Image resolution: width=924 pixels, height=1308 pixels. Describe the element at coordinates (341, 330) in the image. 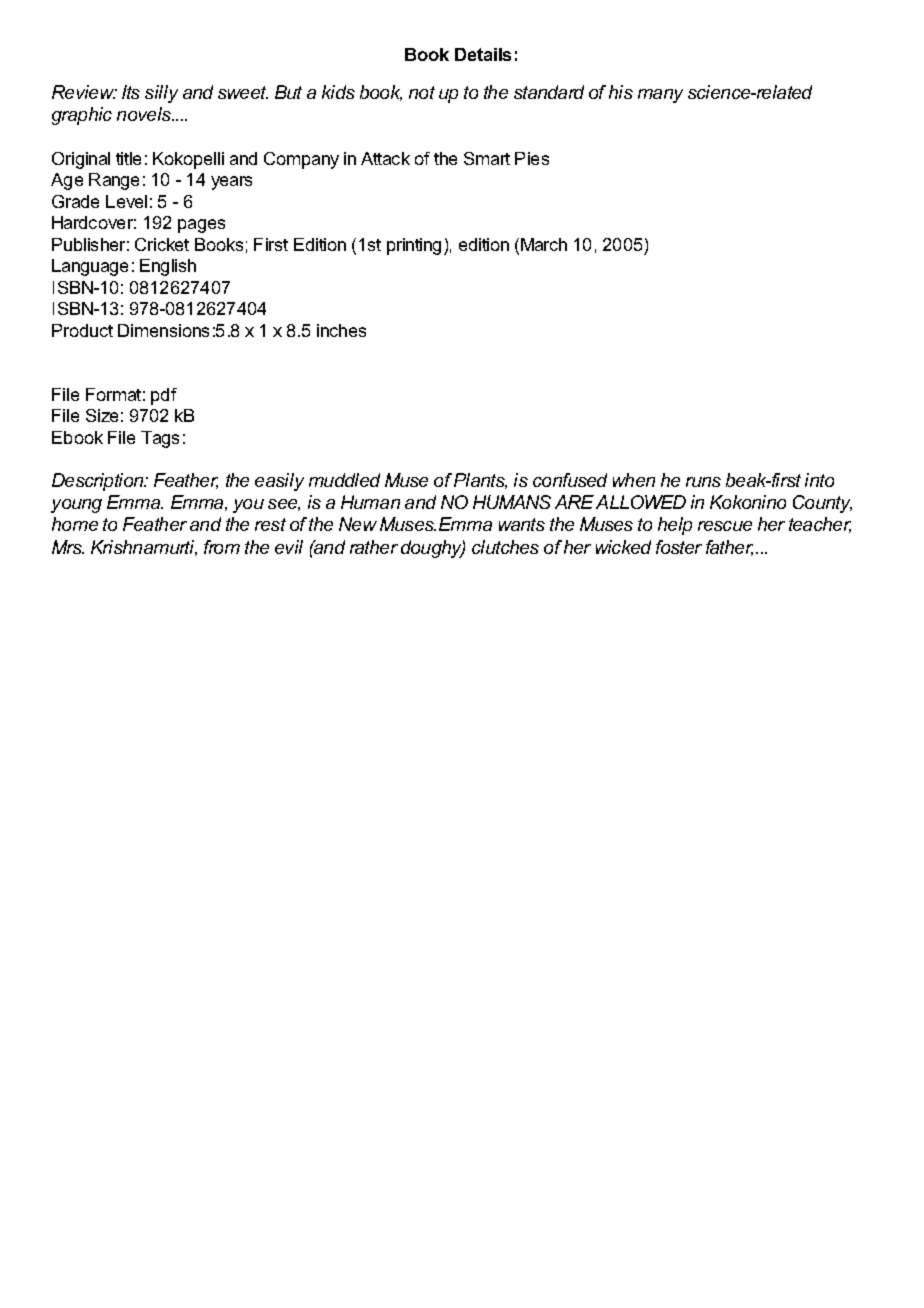

I see `inches` at that location.
